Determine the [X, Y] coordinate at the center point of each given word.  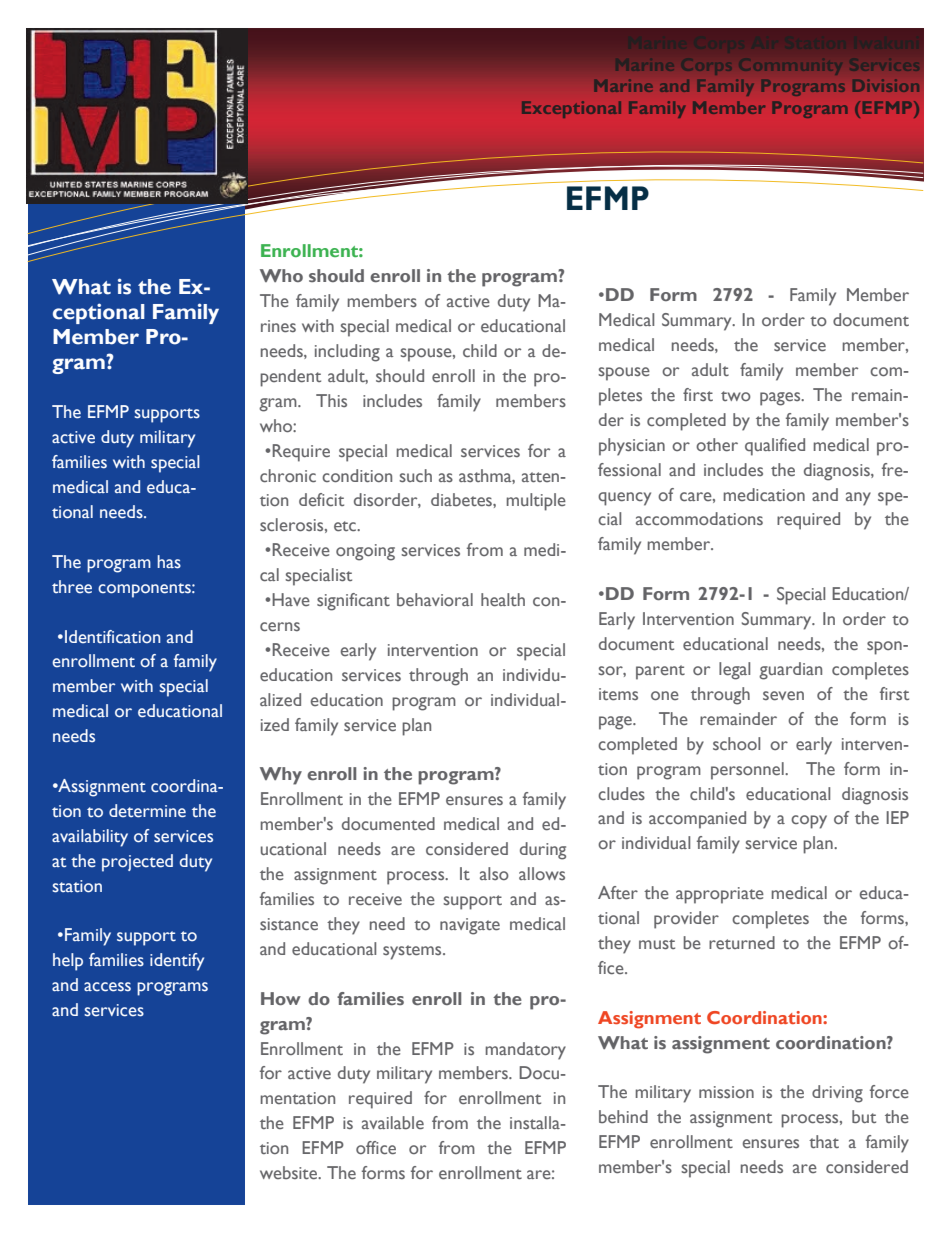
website [290, 1173]
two [736, 396]
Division [885, 86]
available [393, 1122]
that [824, 1141]
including [347, 353]
